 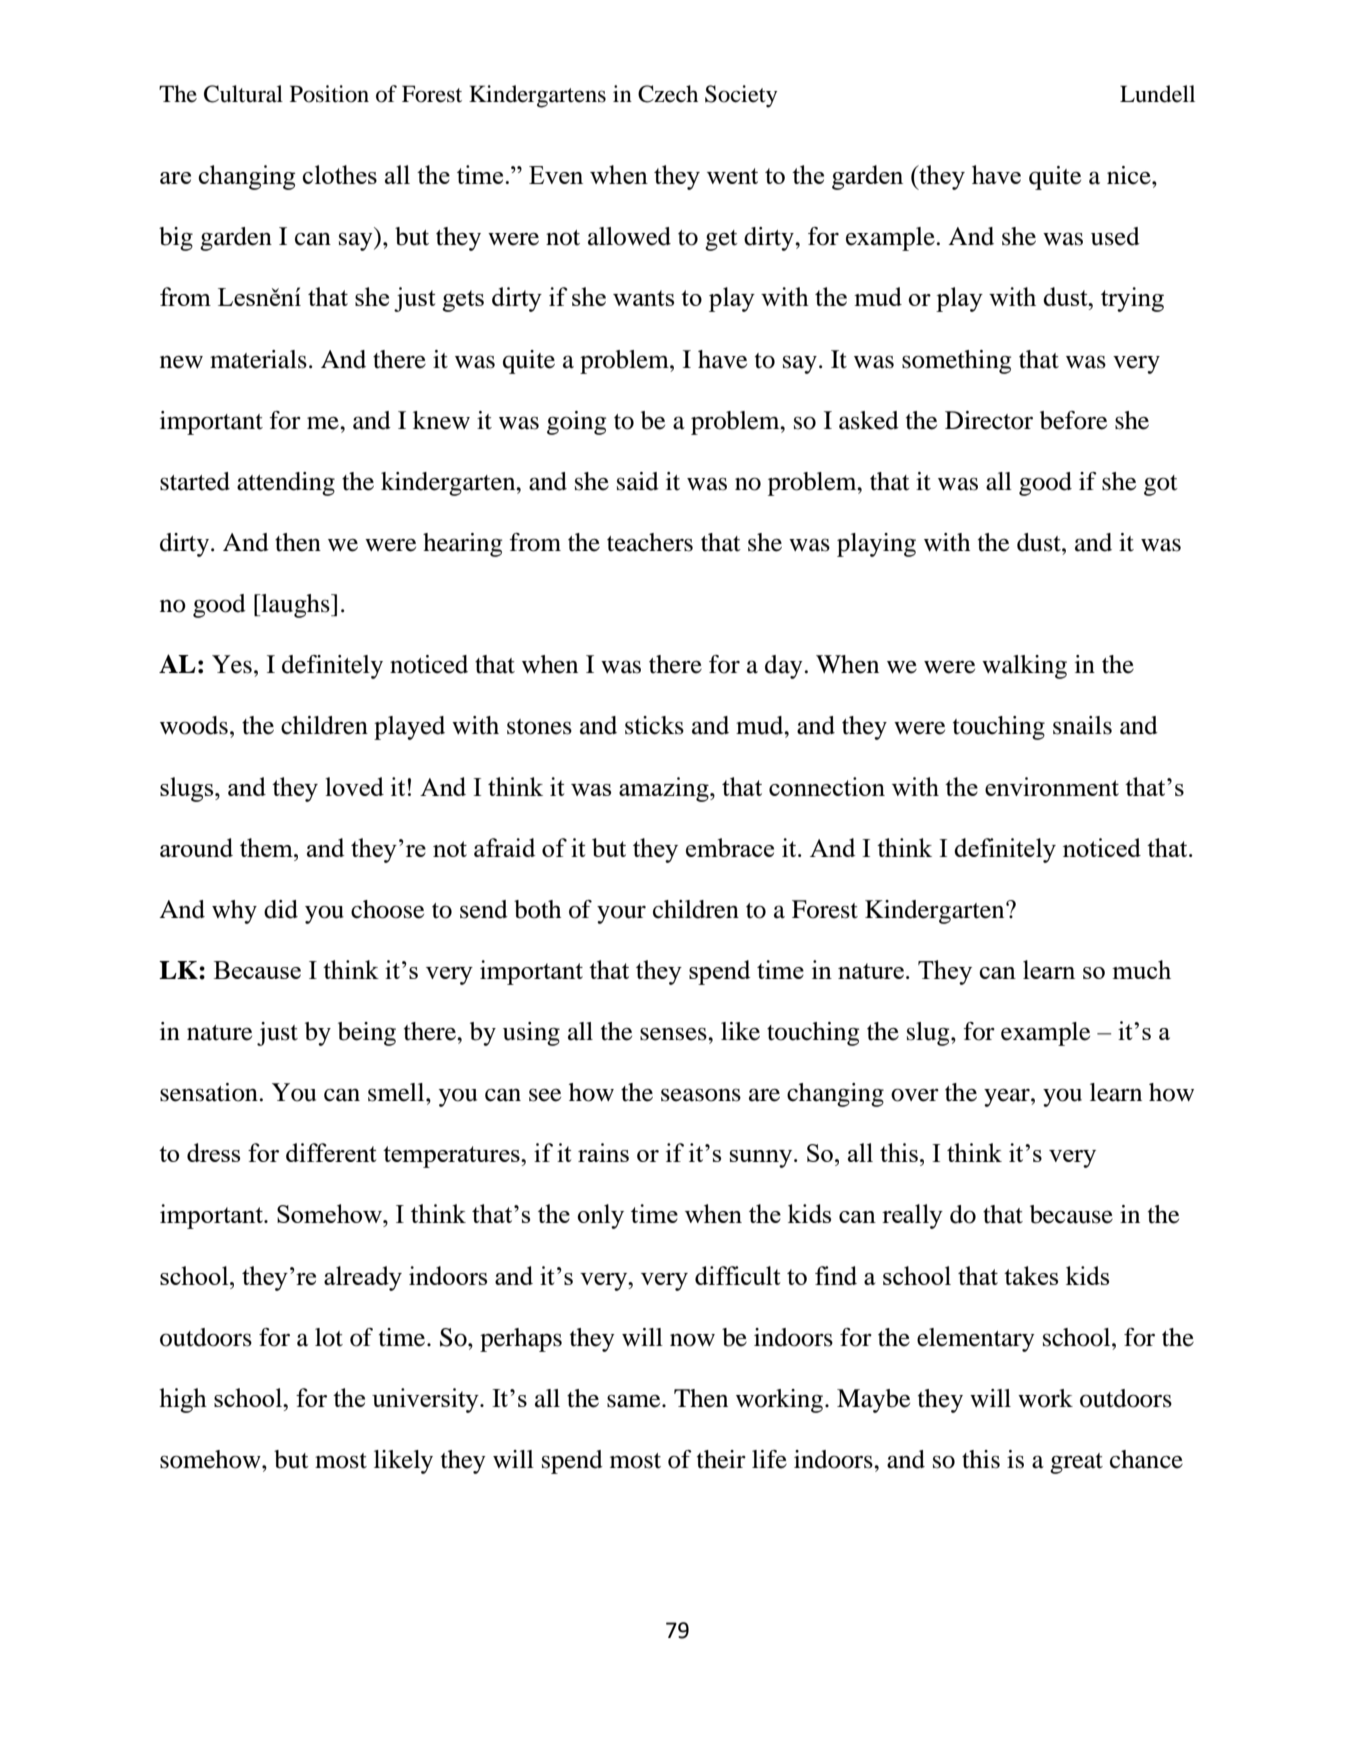 I want to click on walking, so click(x=1024, y=667).
